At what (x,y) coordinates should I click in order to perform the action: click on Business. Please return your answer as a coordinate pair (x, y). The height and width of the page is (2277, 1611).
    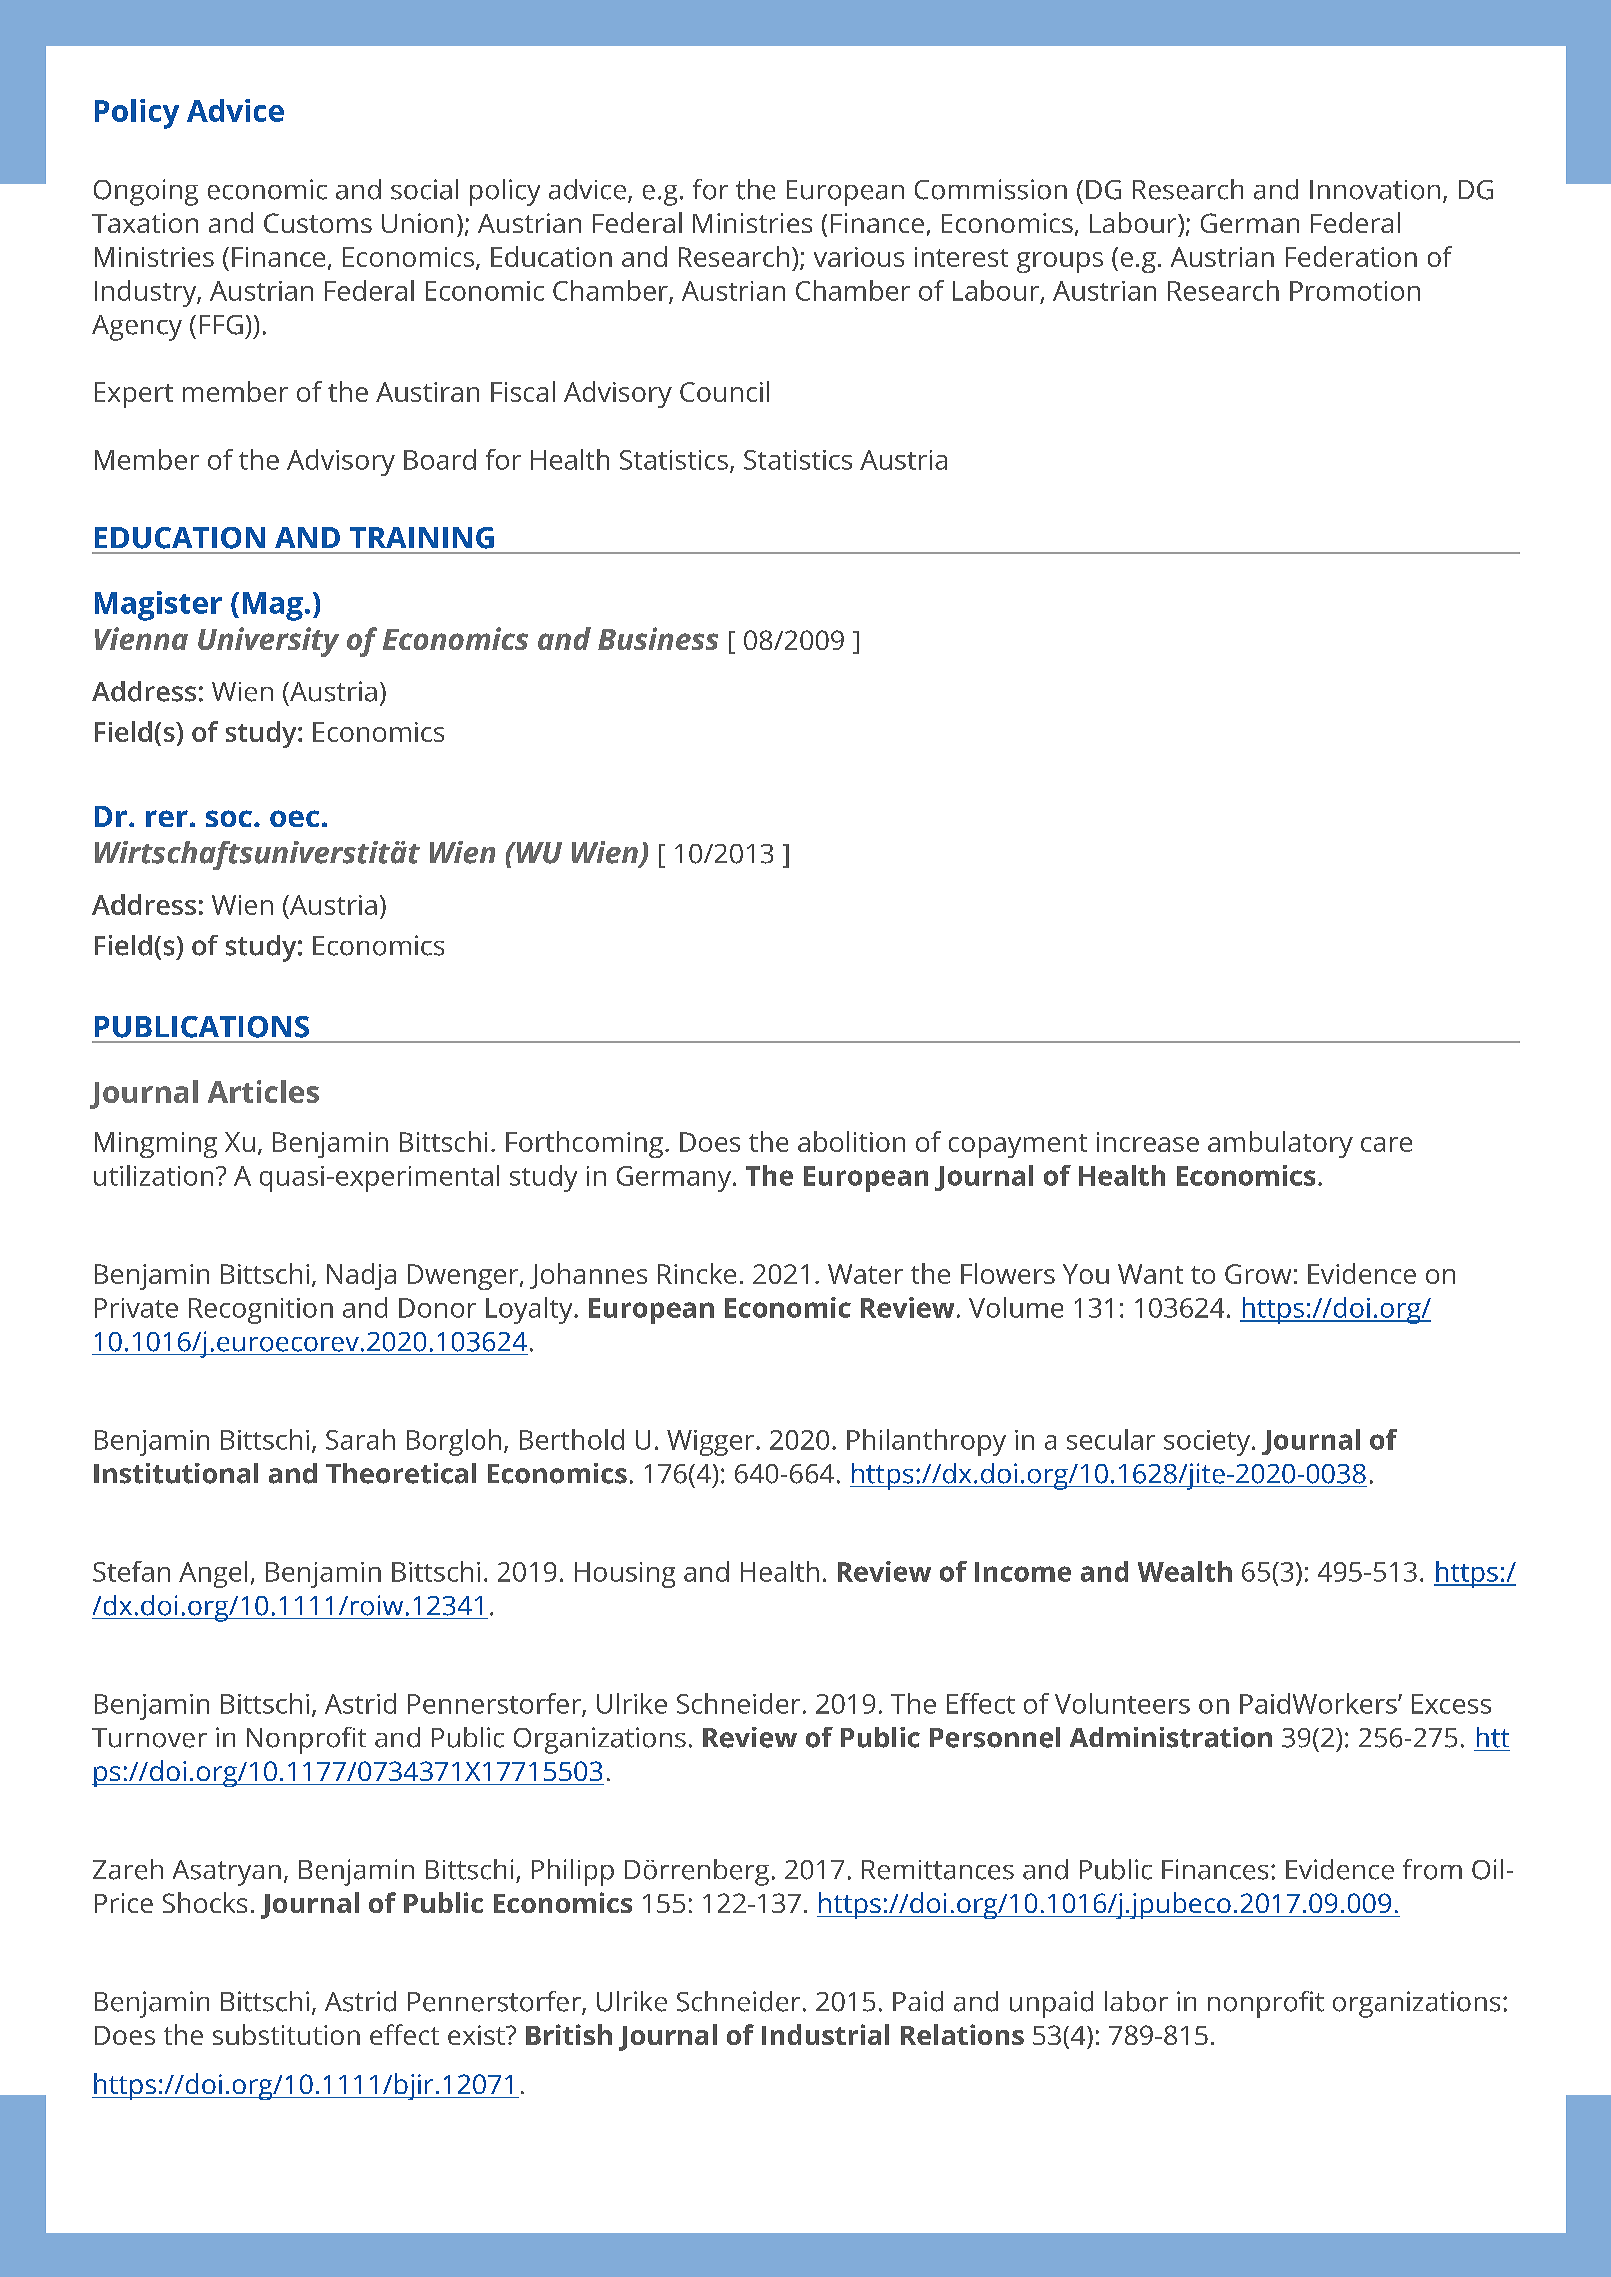
    Looking at the image, I should click on (658, 638).
